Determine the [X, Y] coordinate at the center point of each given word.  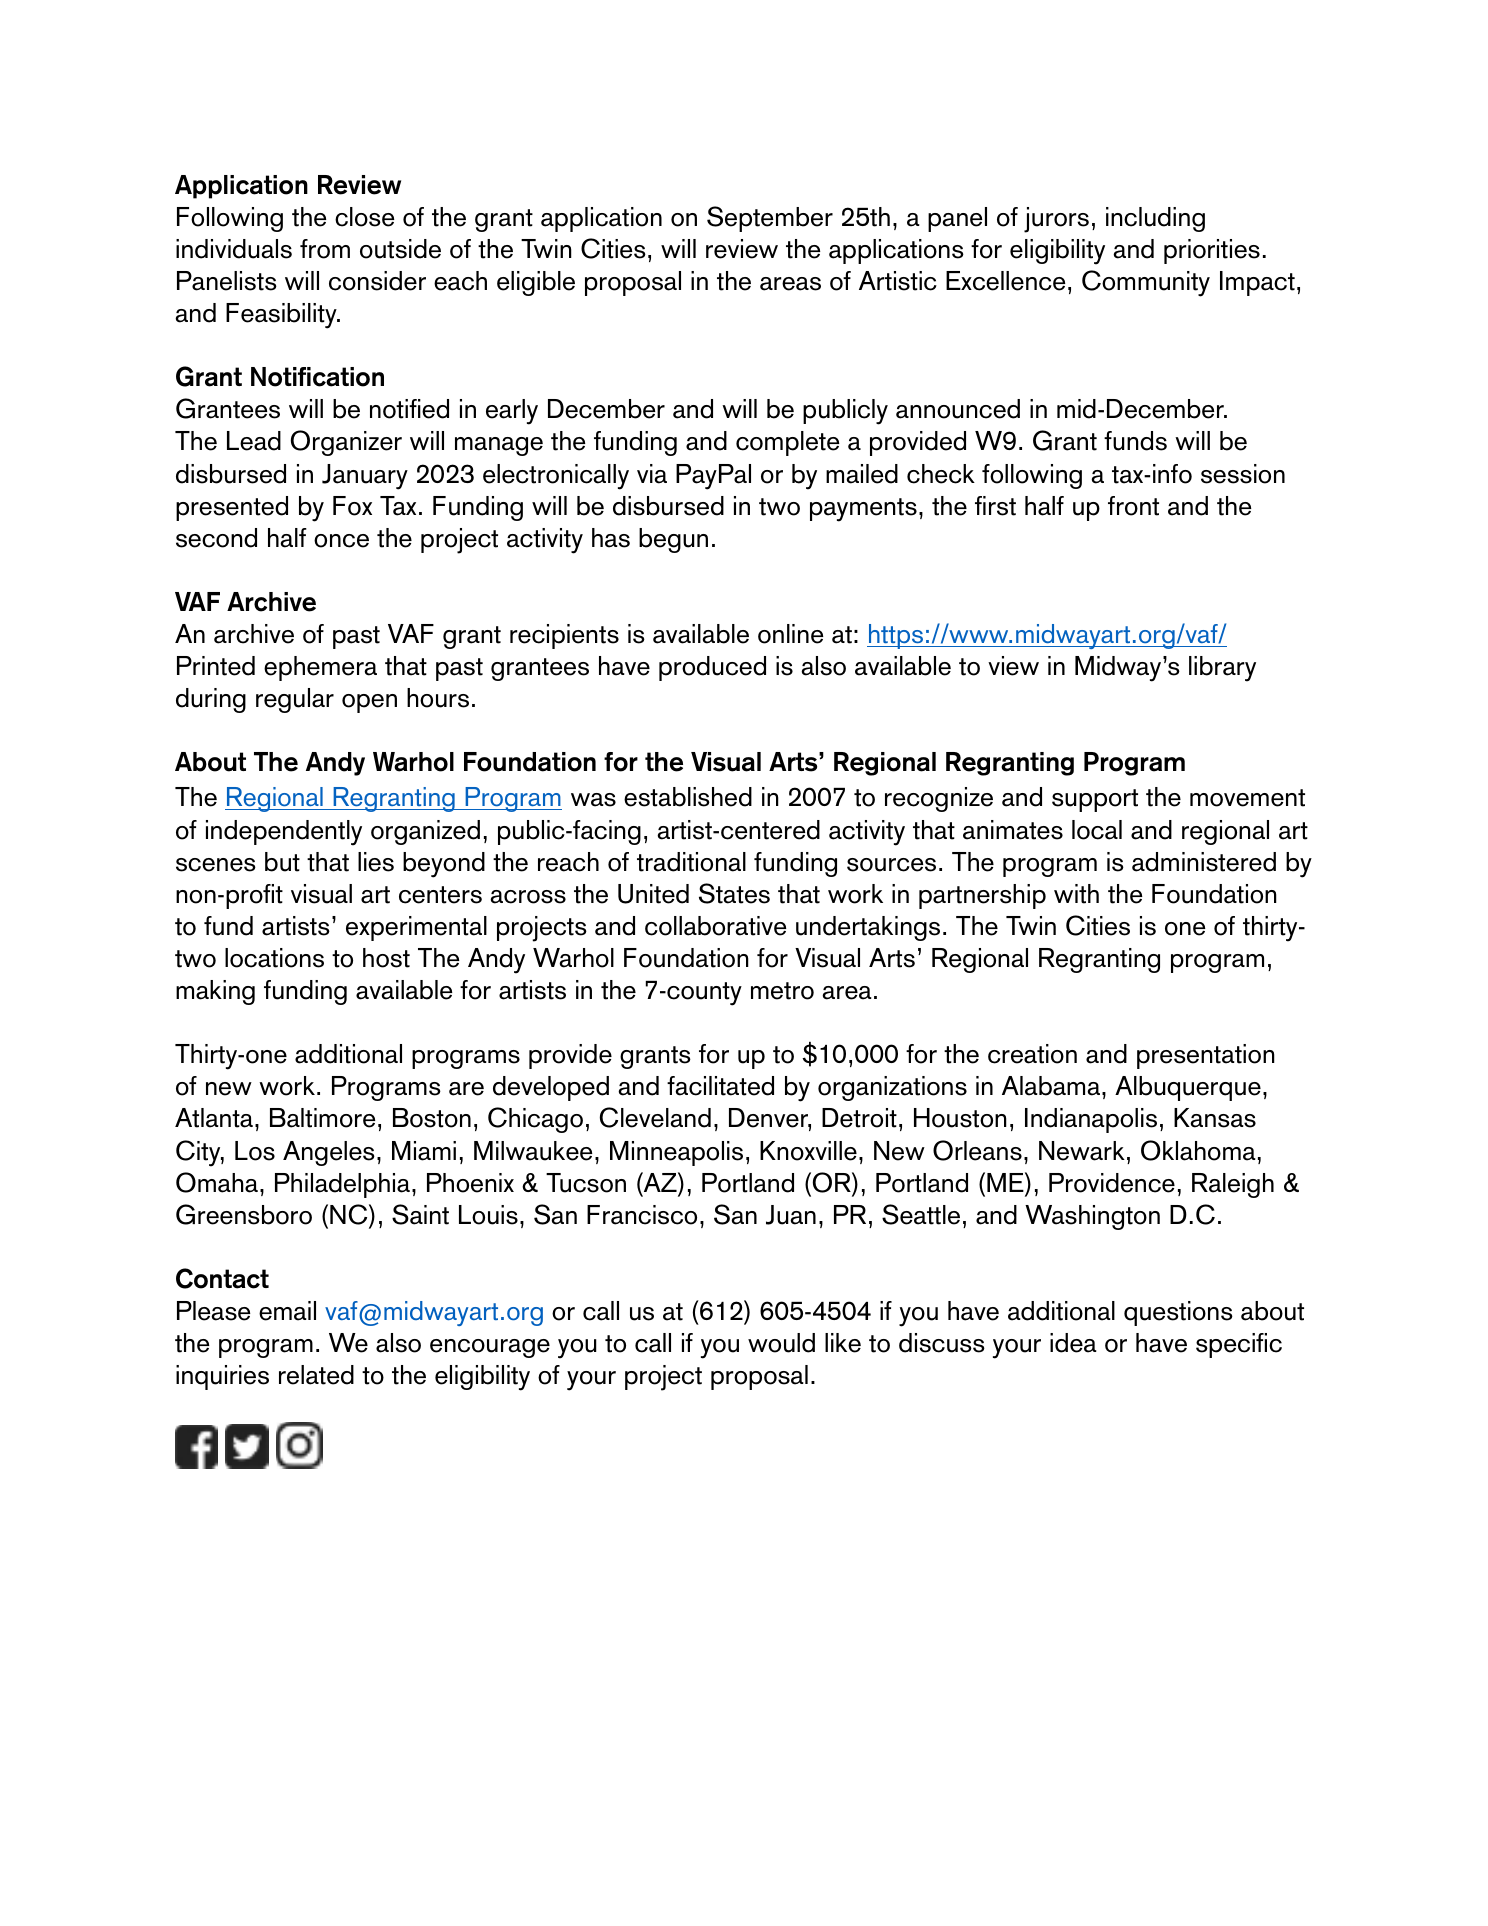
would [781, 1343]
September [770, 219]
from [325, 249]
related [316, 1375]
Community [1146, 283]
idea [1073, 1343]
